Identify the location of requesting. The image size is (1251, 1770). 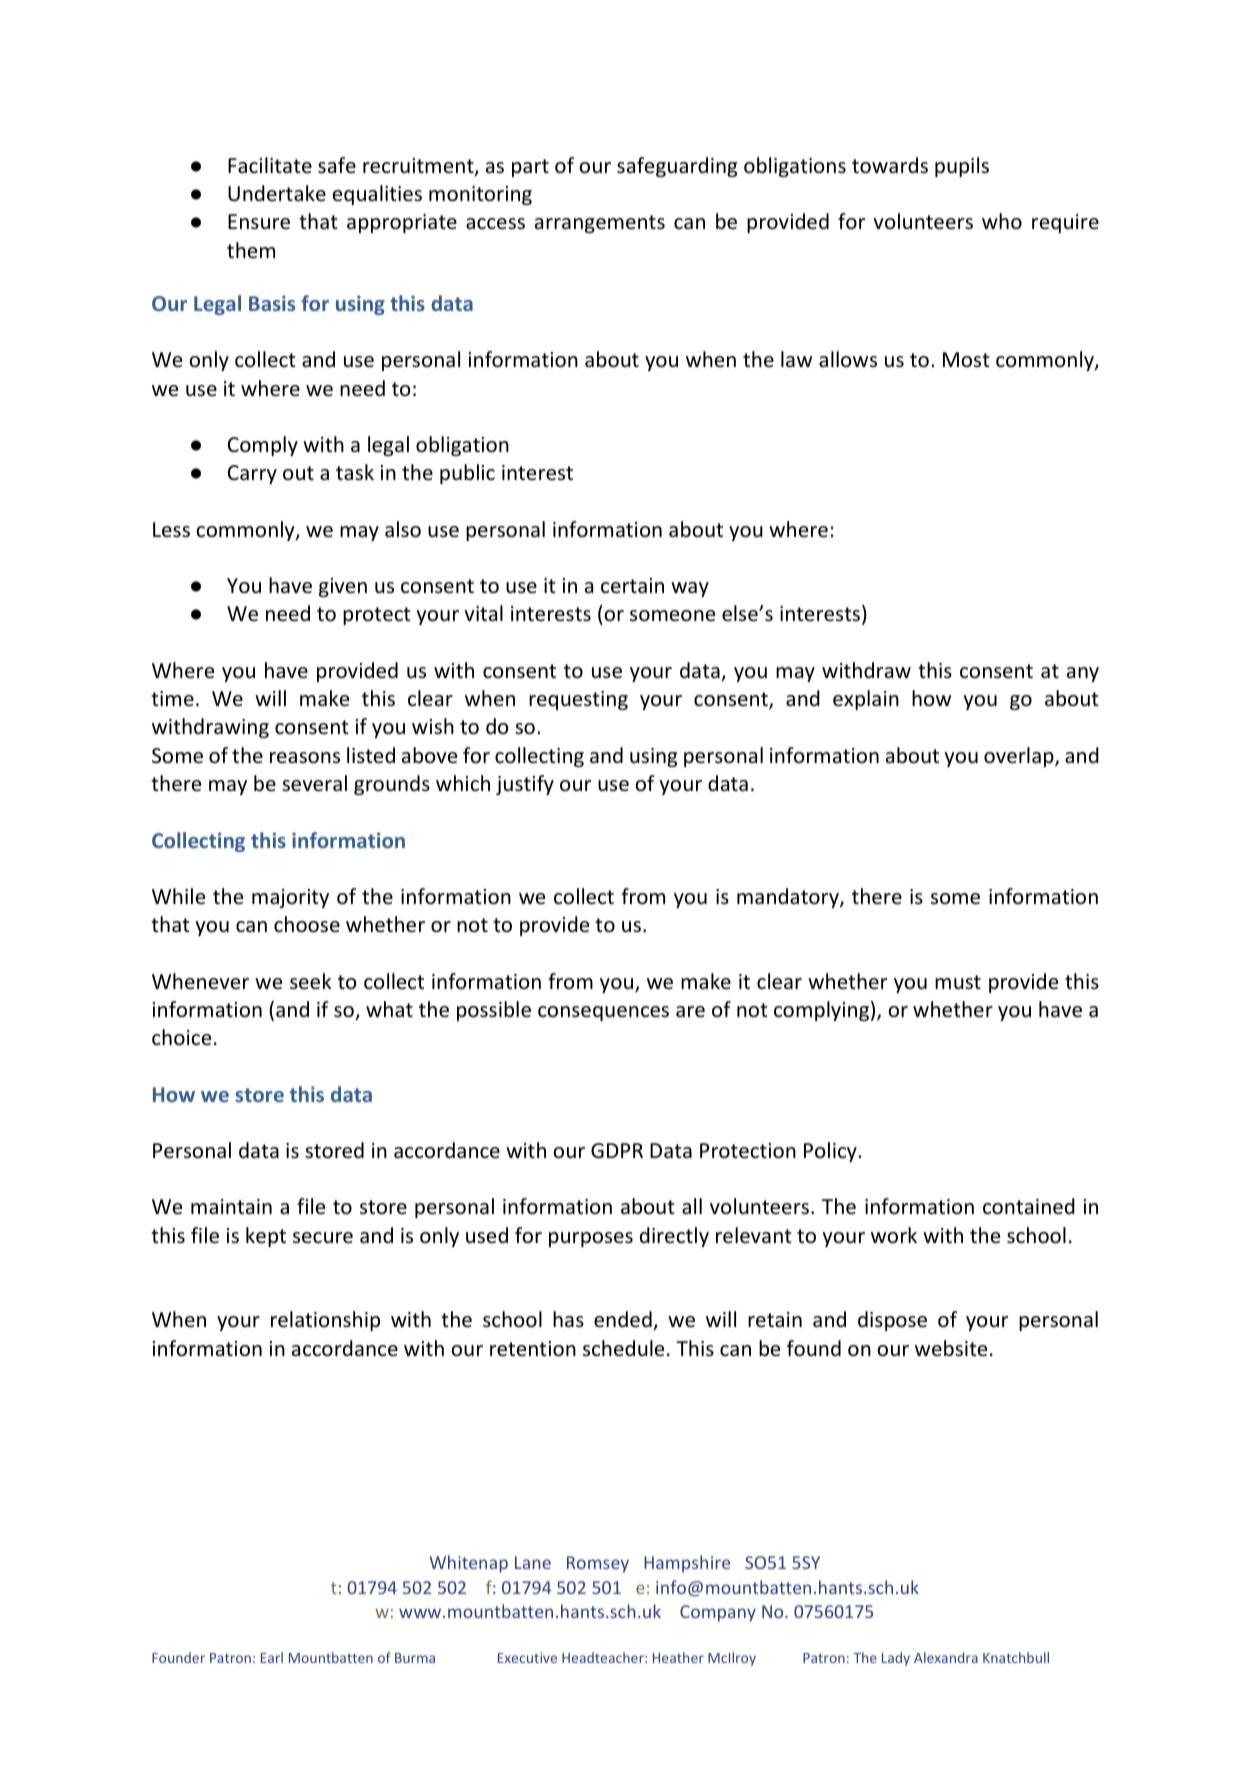
(578, 700).
